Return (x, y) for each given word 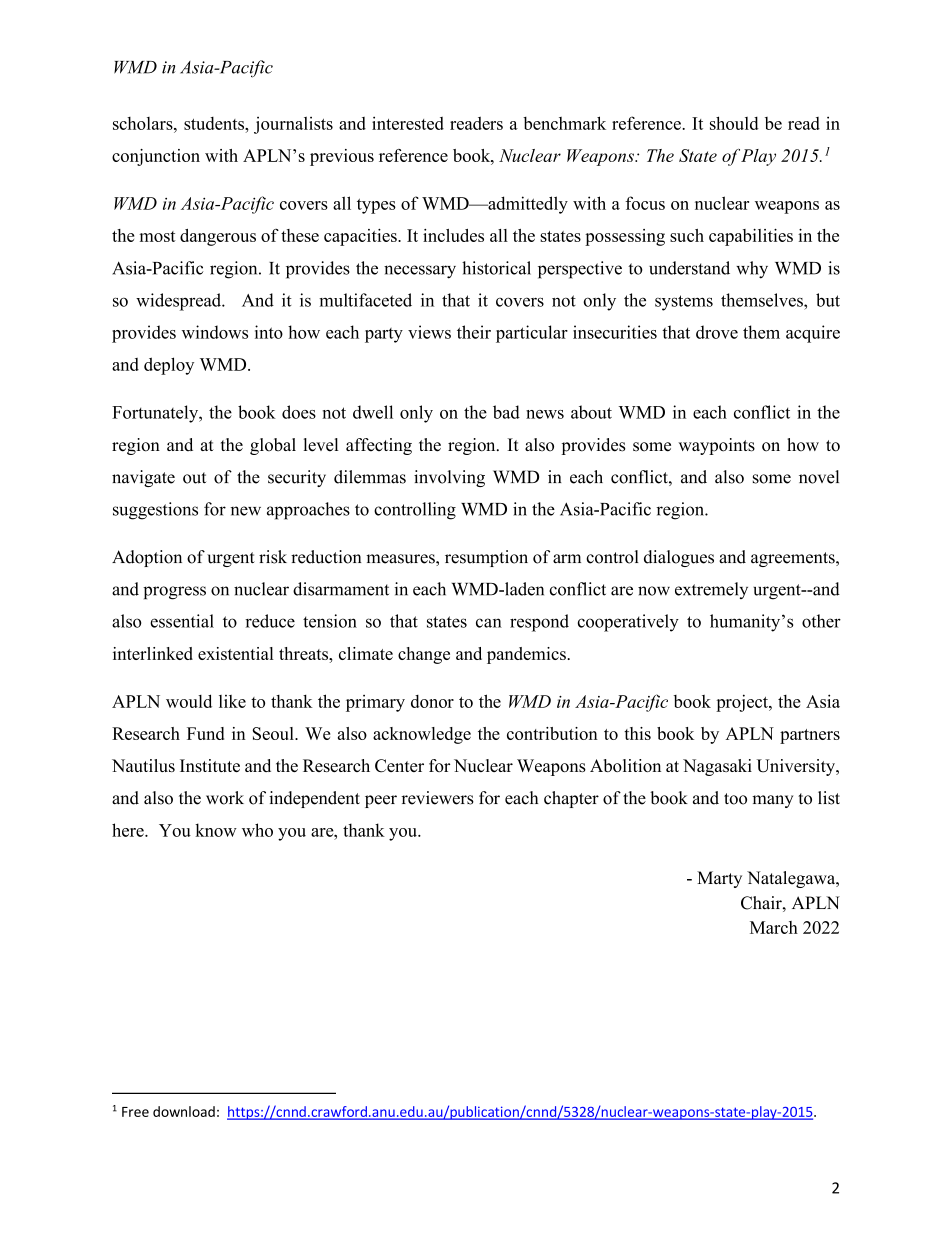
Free (135, 1112)
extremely (711, 590)
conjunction (156, 157)
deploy (169, 366)
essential (182, 621)
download (184, 1111)
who (257, 830)
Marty (719, 879)
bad (506, 412)
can (489, 623)
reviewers (437, 798)
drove (717, 332)
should (734, 123)
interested (408, 123)
